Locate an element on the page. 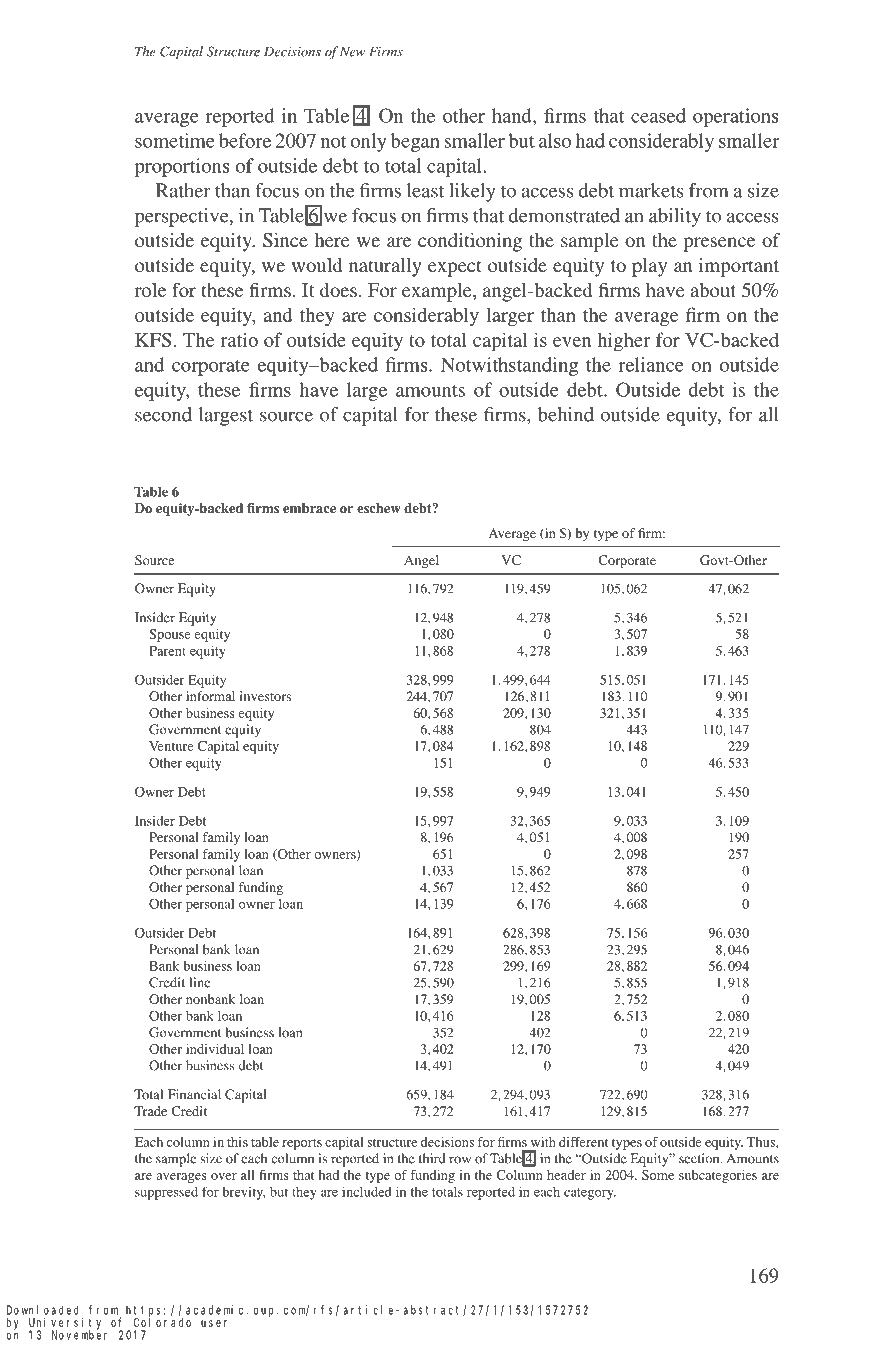  behind is located at coordinates (566, 414).
